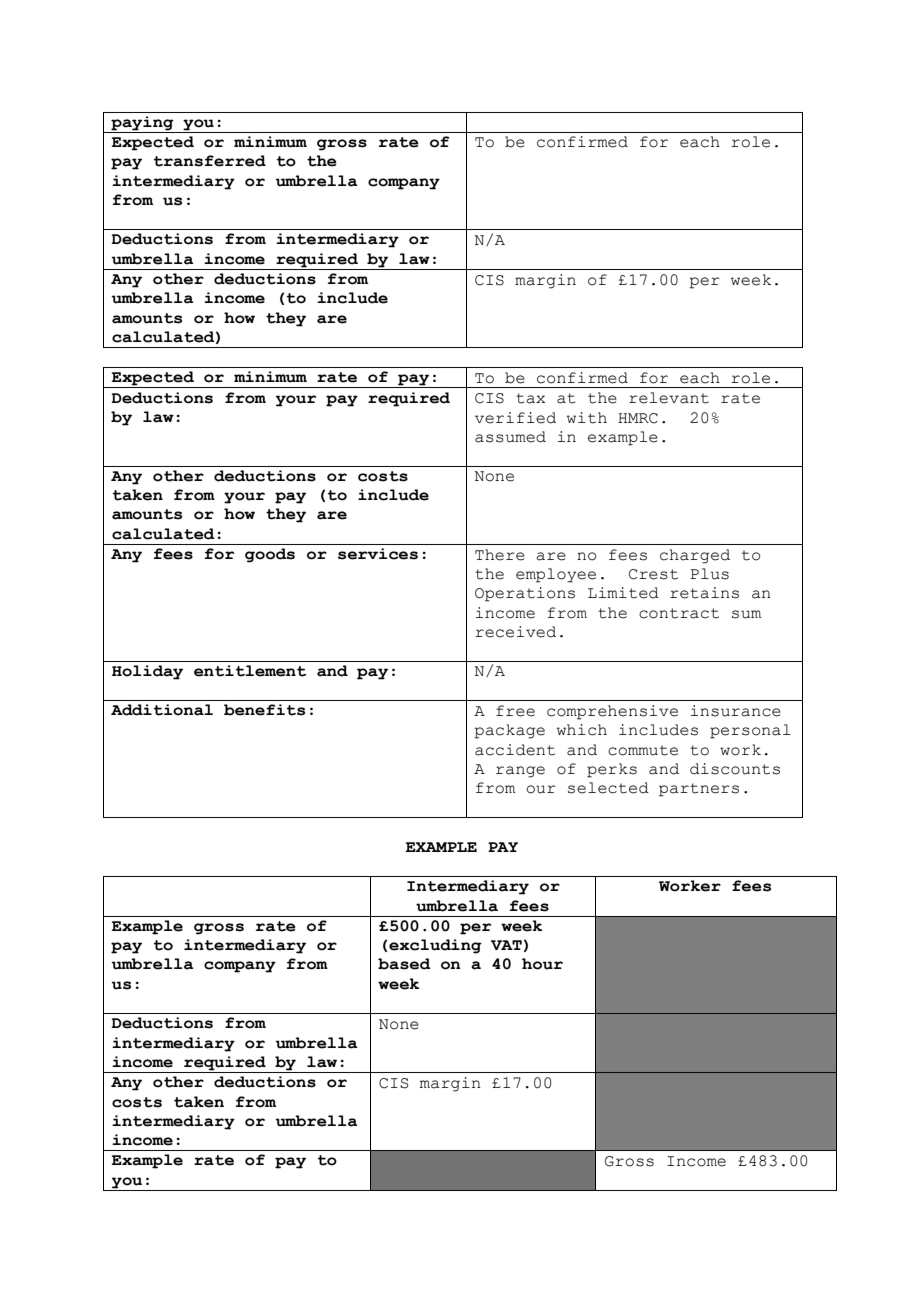  What do you see at coordinates (210, 161) in the page?
I see `transferred` at bounding box center [210, 161].
